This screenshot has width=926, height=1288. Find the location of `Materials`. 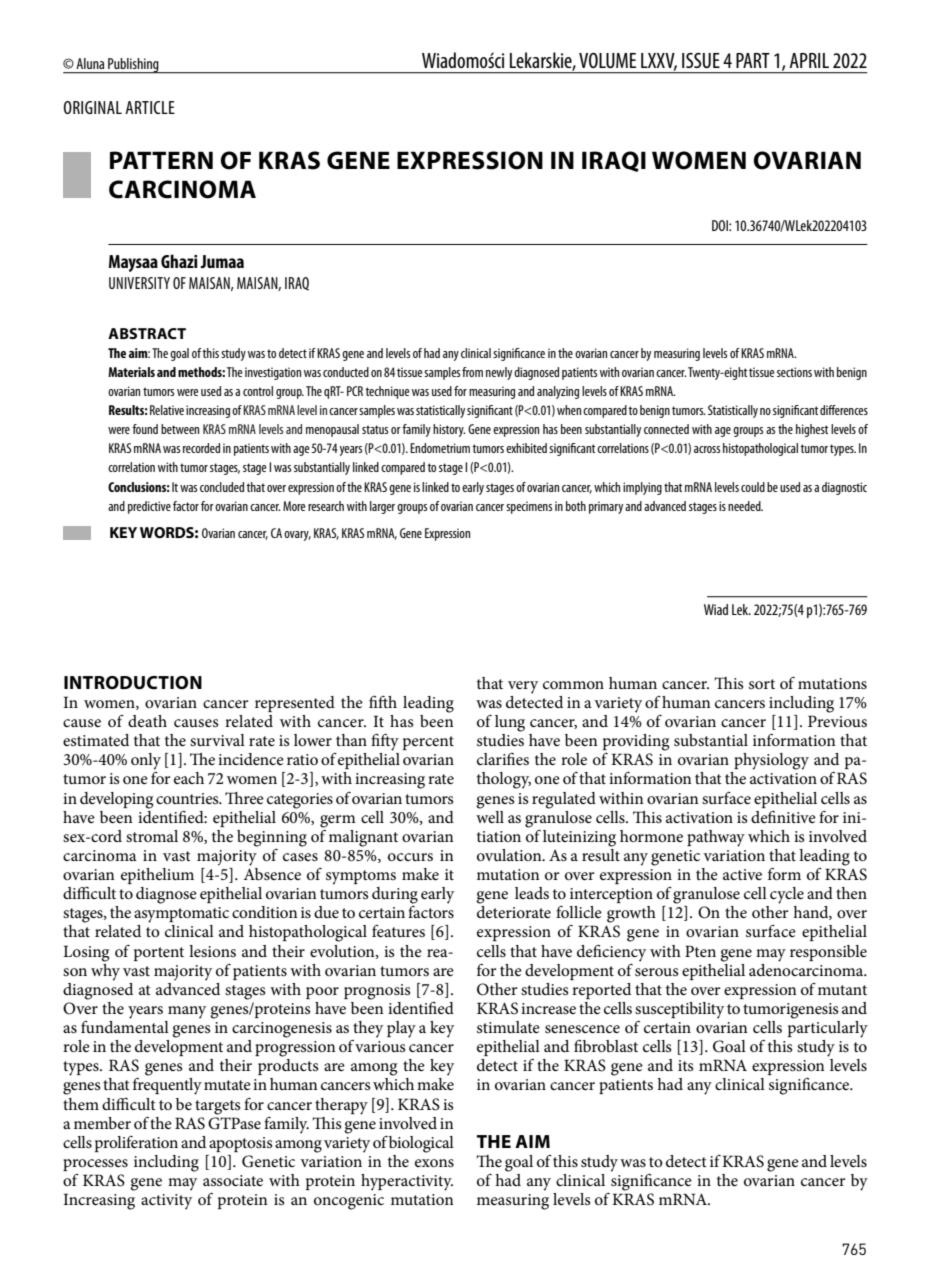

Materials is located at coordinates (131, 372).
